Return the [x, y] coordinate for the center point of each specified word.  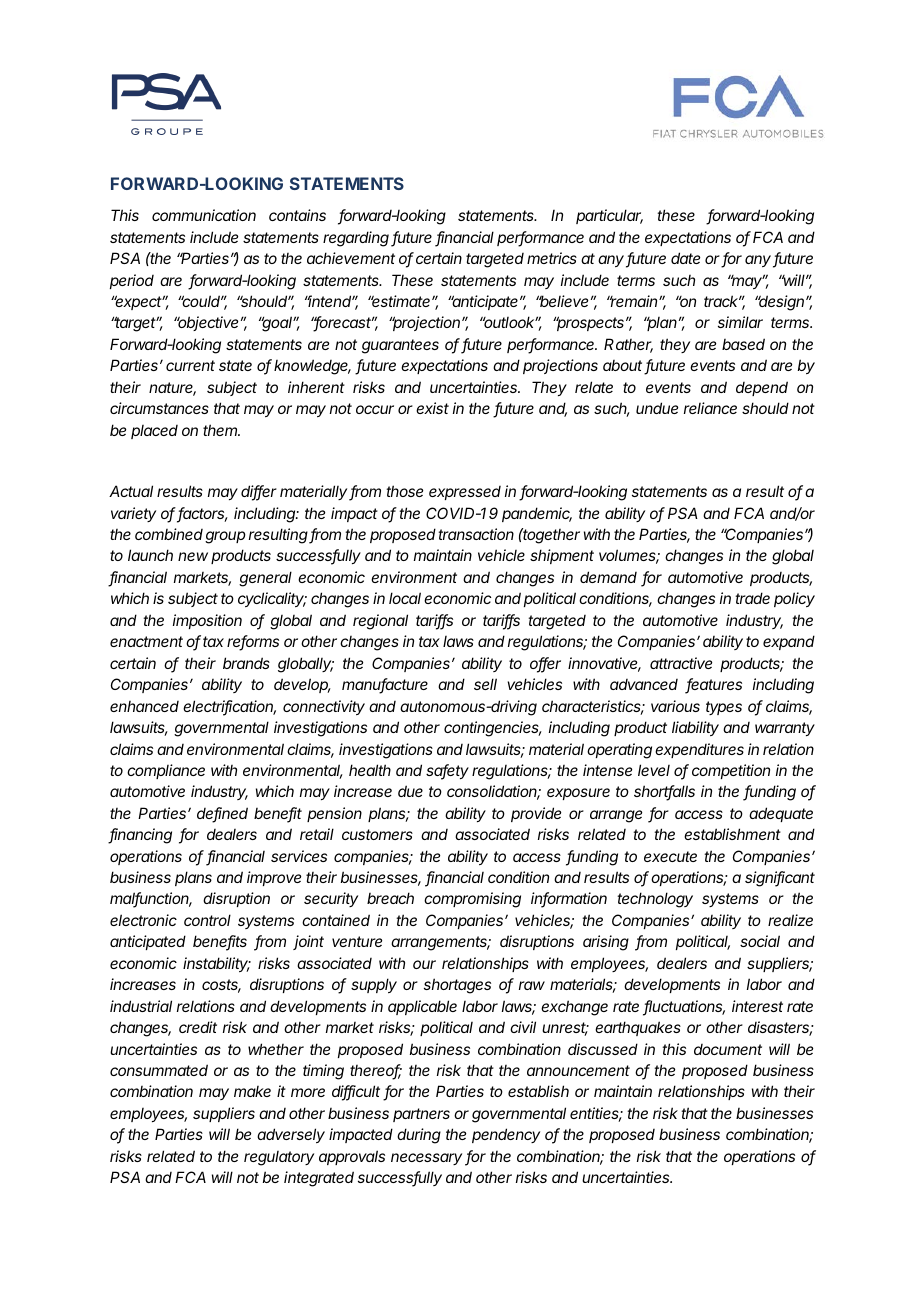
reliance [710, 408]
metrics [552, 258]
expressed [465, 493]
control [207, 920]
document [728, 1049]
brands [246, 663]
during [419, 1136]
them [221, 430]
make [252, 1091]
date [685, 258]
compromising [472, 900]
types [724, 708]
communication [204, 215]
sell [485, 684]
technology [655, 900]
